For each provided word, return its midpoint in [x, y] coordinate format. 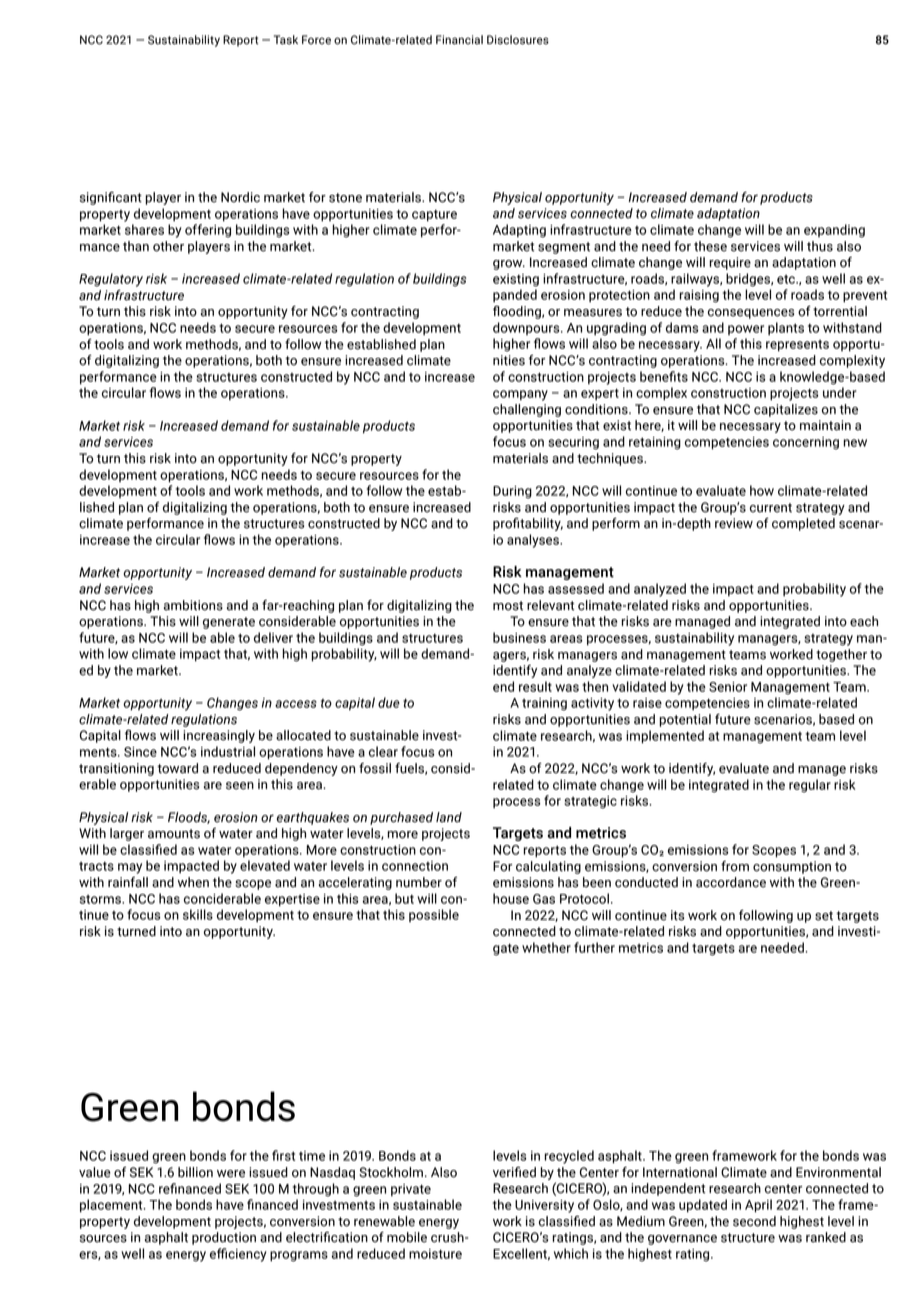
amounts [174, 834]
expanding [834, 231]
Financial [459, 40]
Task [286, 40]
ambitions [193, 605]
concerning [806, 443]
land [449, 817]
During [512, 492]
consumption [792, 867]
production [224, 1238]
